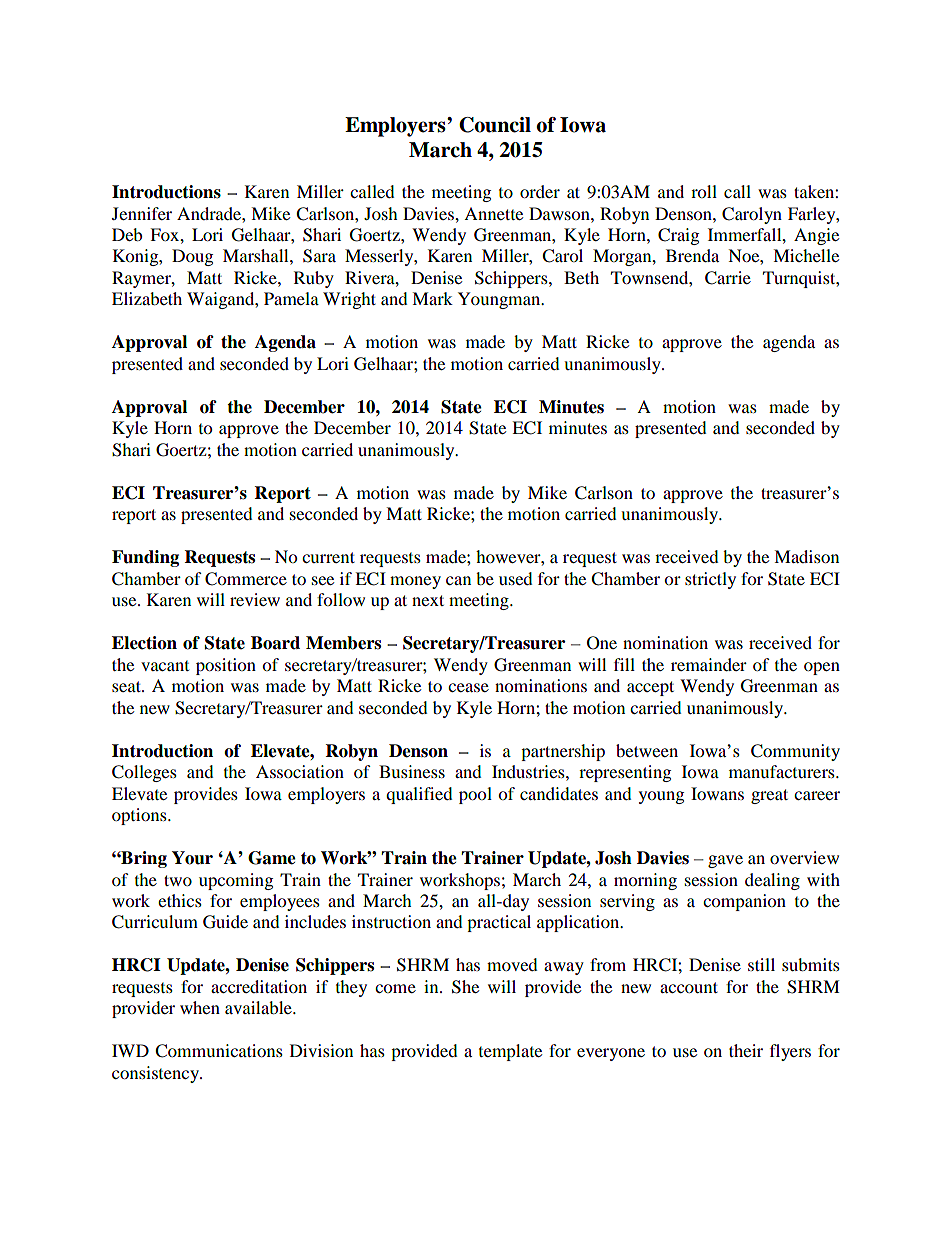  Describe the element at coordinates (710, 580) in the page. I see `strictly` at that location.
